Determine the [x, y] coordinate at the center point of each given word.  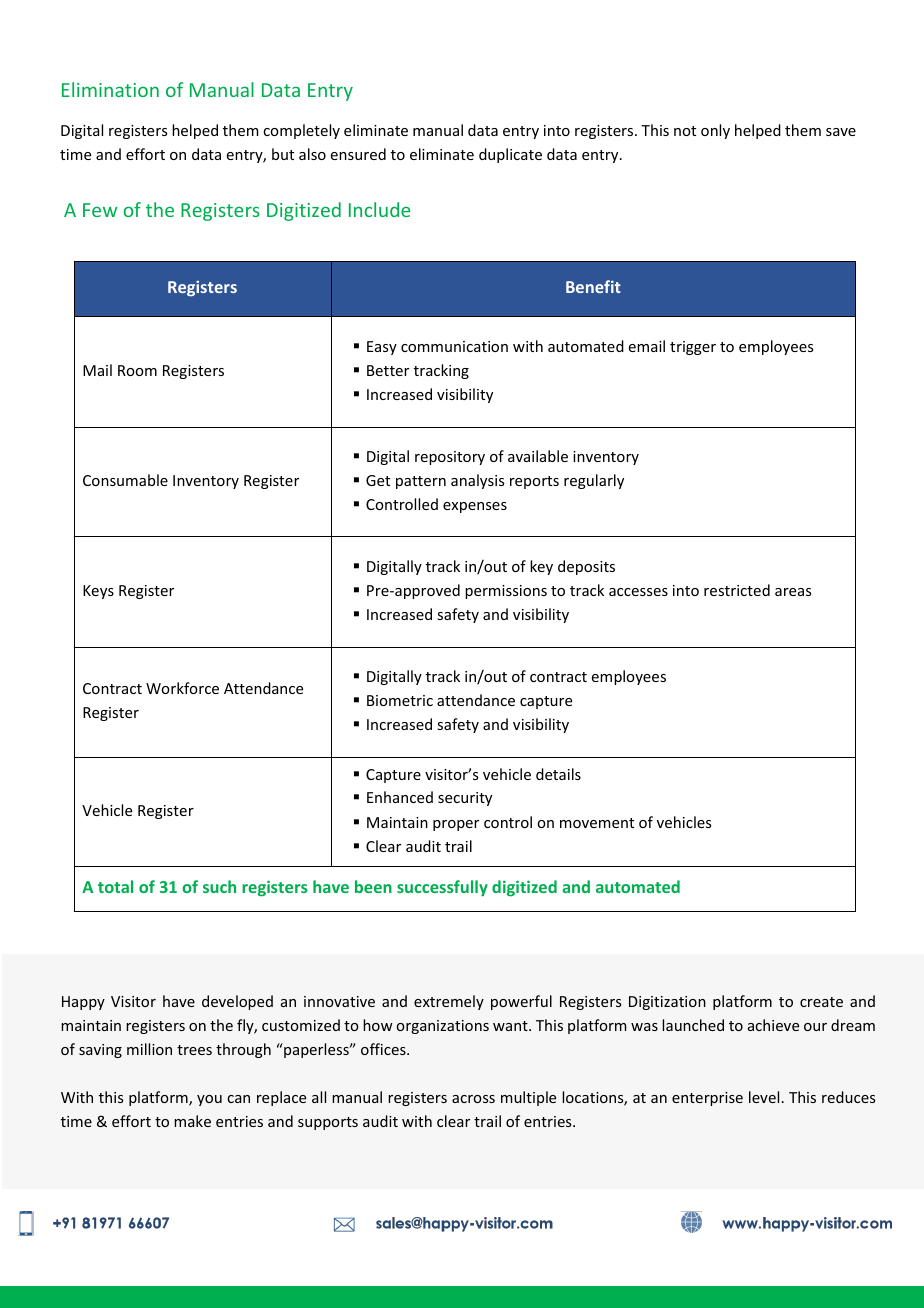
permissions [506, 592]
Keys [98, 592]
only [715, 131]
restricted [737, 590]
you [209, 1100]
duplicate [510, 155]
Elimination [110, 89]
